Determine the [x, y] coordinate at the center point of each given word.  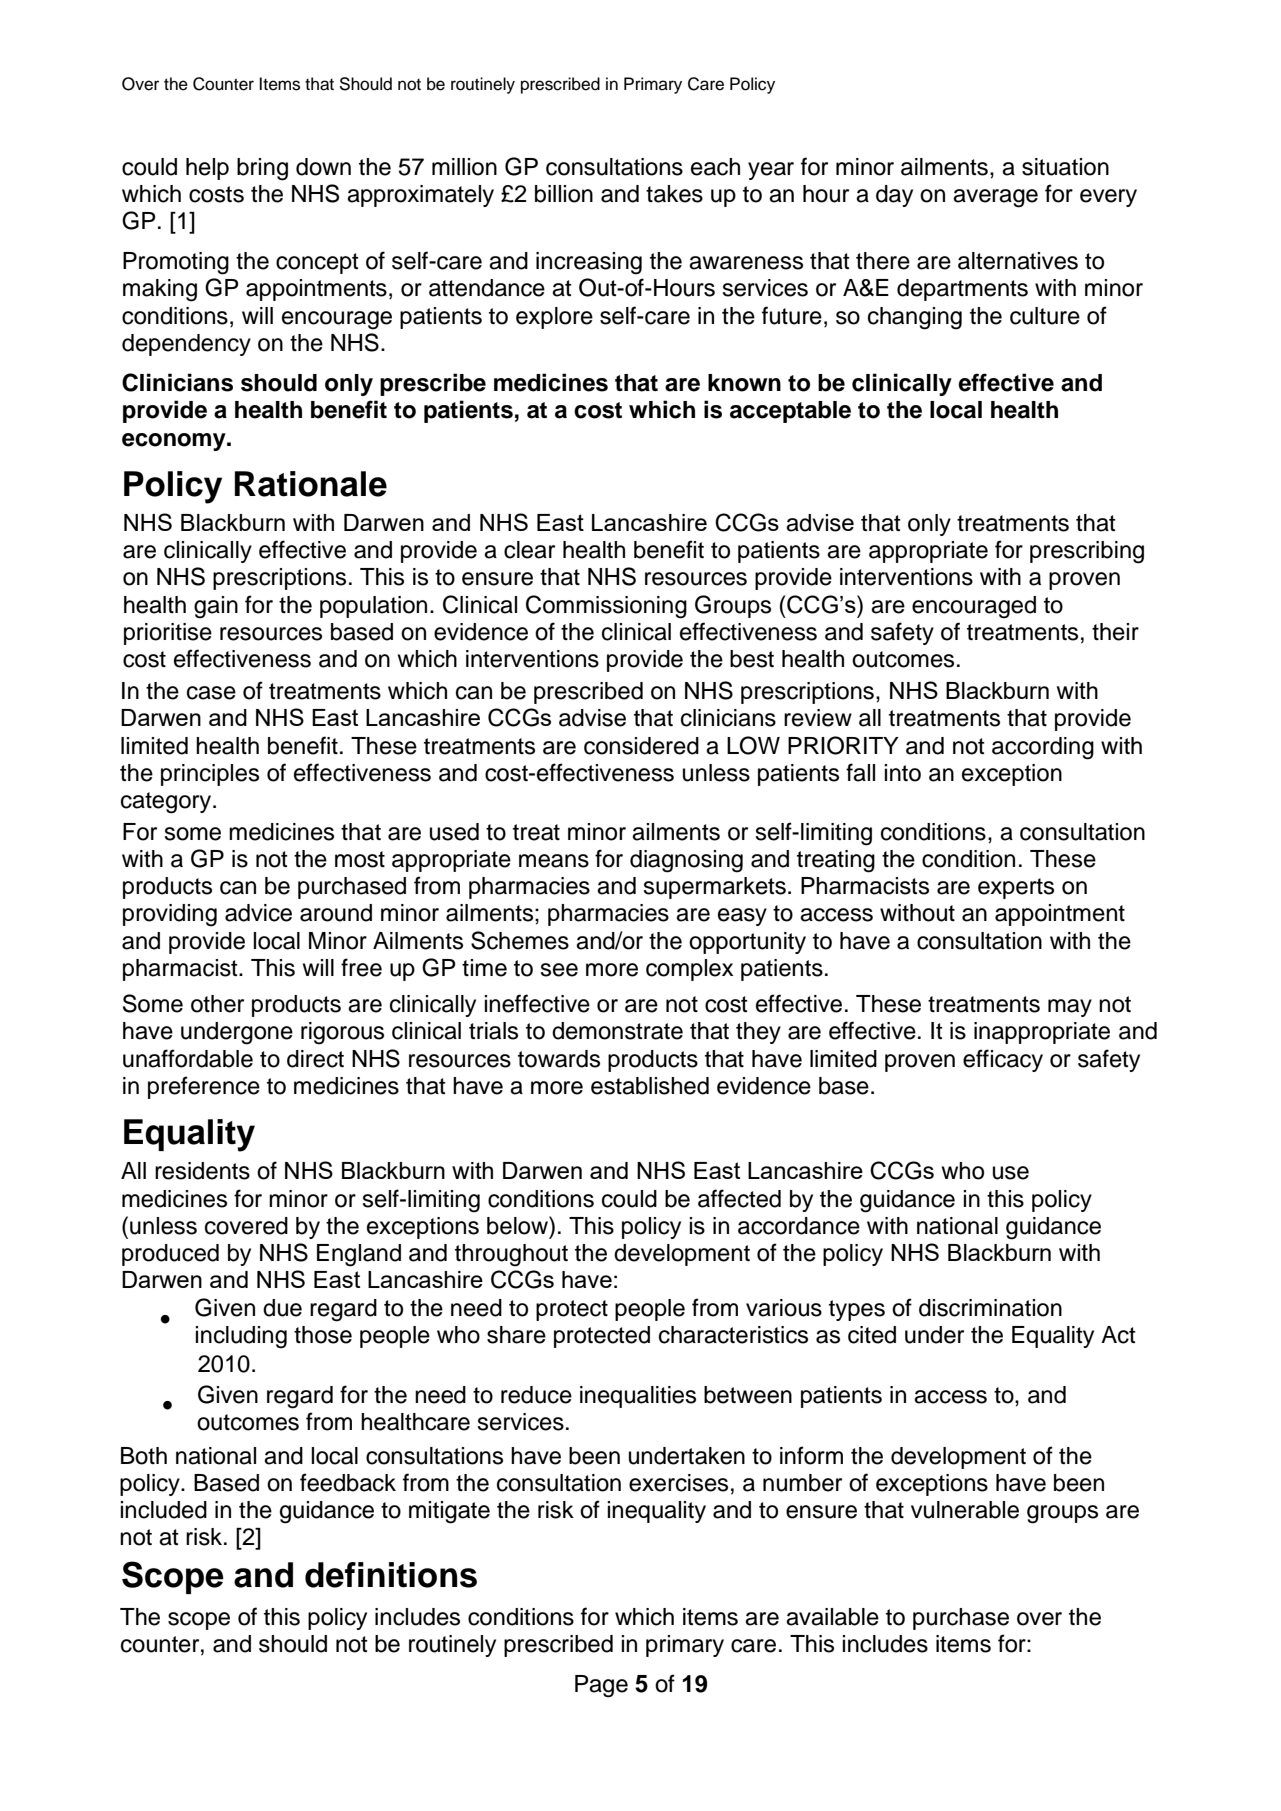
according [1043, 748]
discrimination [990, 1308]
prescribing [1087, 552]
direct [315, 1059]
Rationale [311, 484]
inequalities [638, 1397]
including [241, 1337]
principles [210, 775]
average [995, 198]
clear [529, 550]
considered [641, 746]
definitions [391, 1575]
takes [674, 194]
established [650, 1086]
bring [262, 169]
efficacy [1003, 1060]
